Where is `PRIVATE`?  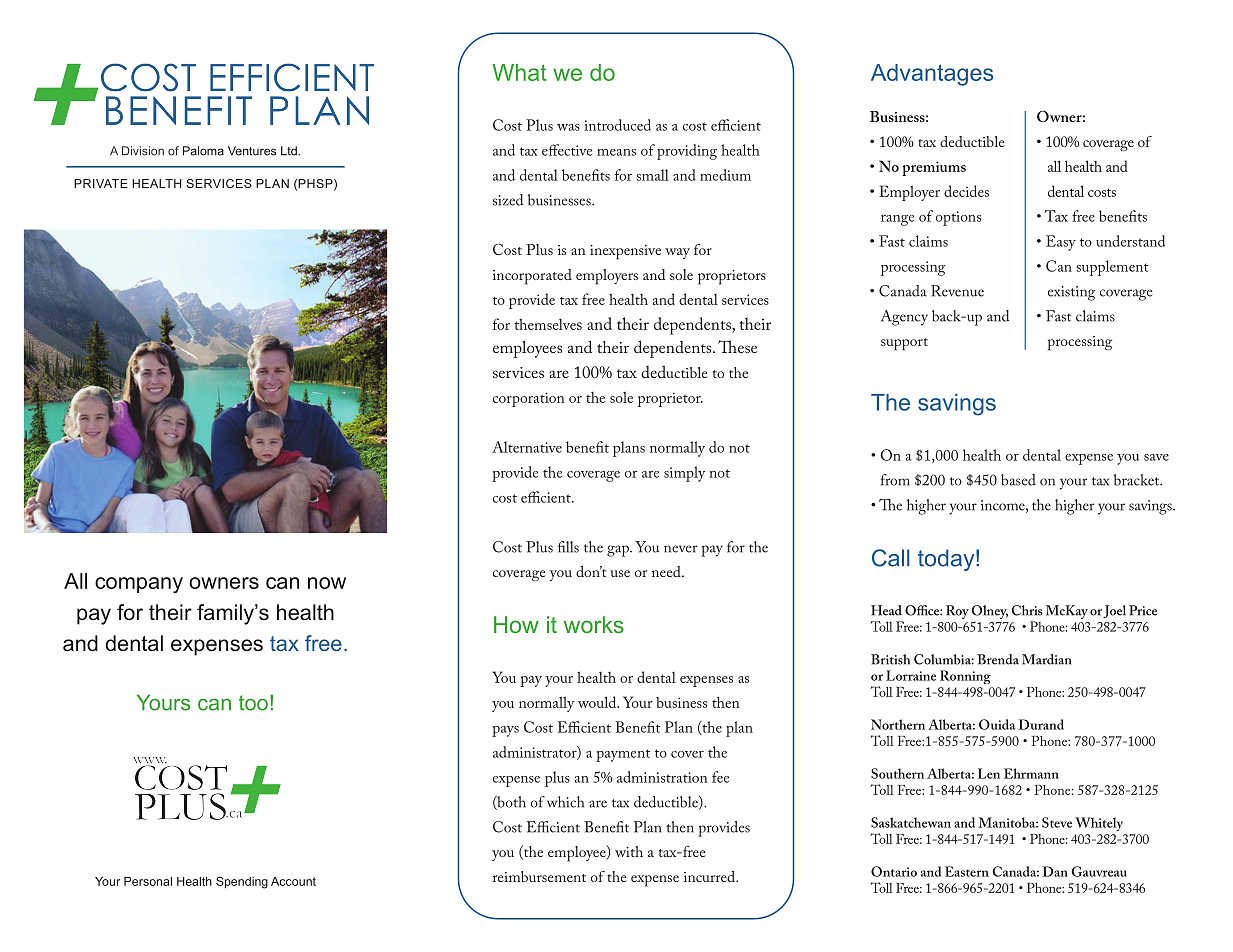
PRIVATE is located at coordinates (101, 183).
